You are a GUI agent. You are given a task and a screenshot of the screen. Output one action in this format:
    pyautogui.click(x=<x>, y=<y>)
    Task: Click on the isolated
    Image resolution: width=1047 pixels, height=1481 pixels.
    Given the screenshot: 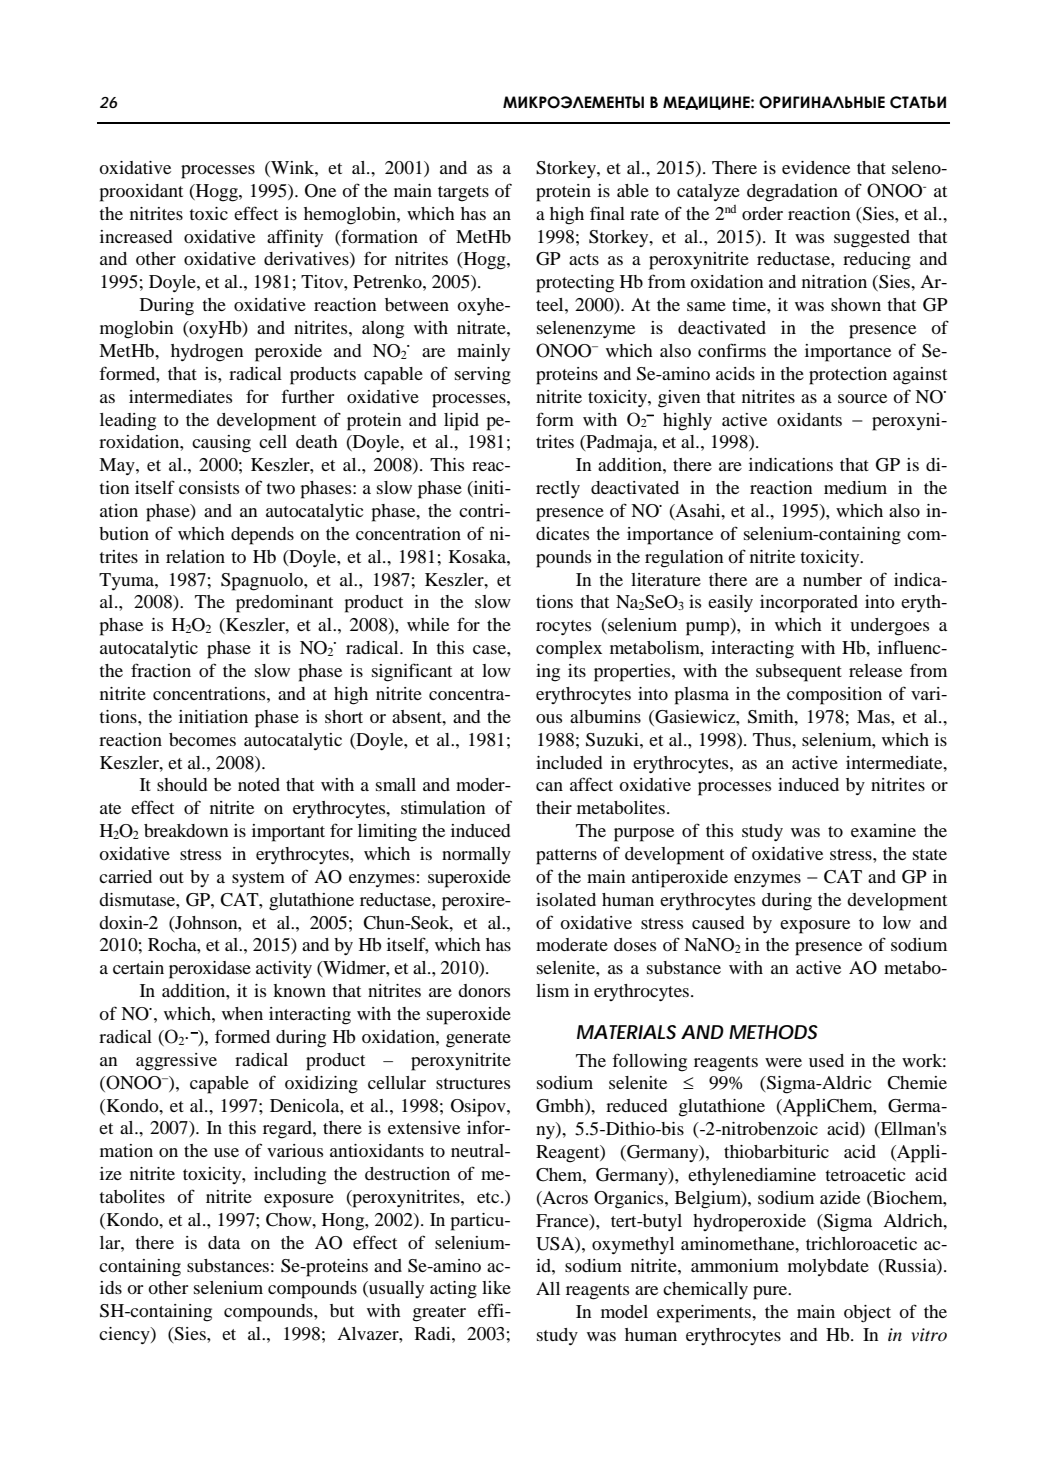 What is the action you would take?
    pyautogui.click(x=566, y=899)
